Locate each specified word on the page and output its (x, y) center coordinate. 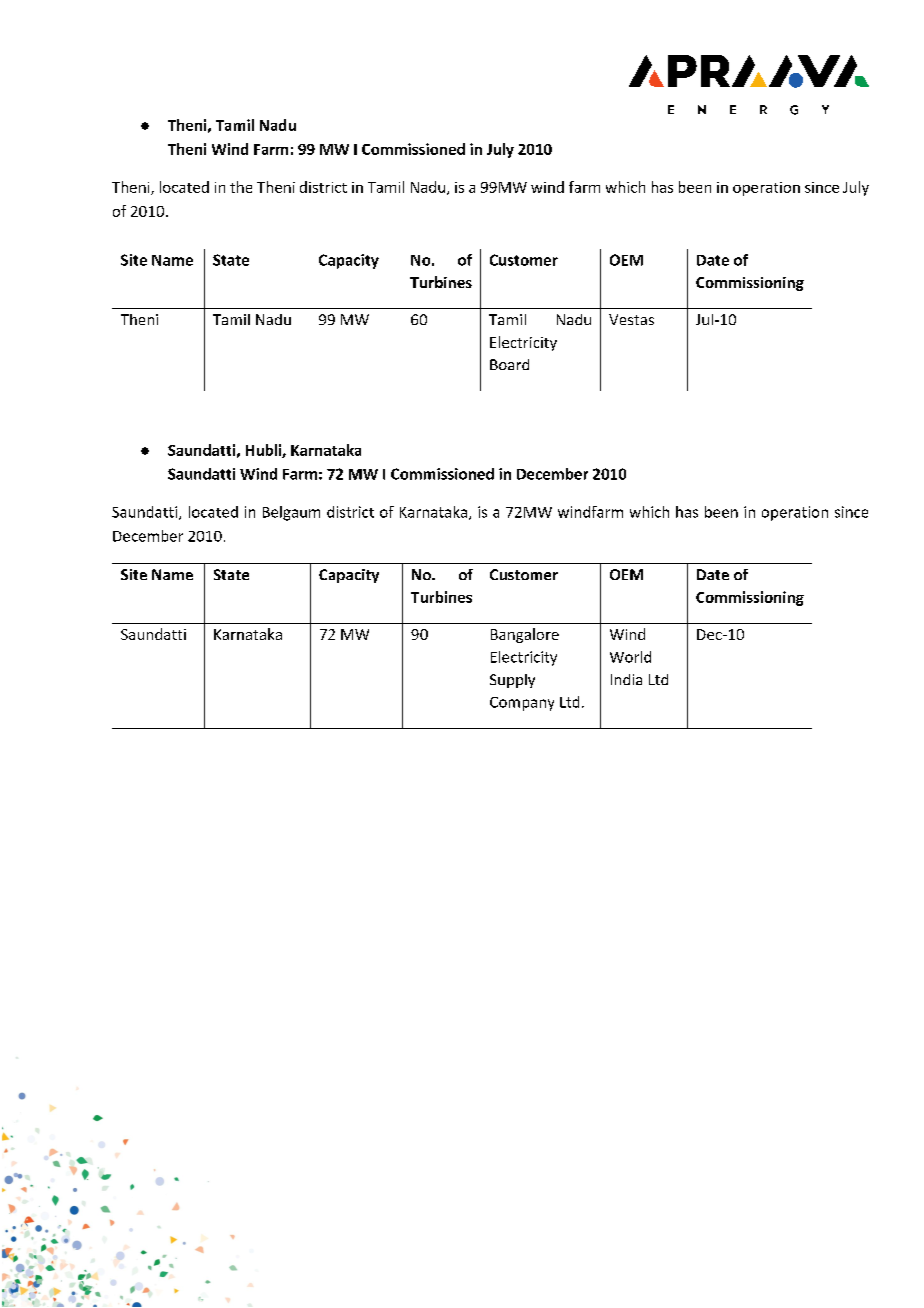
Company (522, 704)
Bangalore (525, 635)
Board (509, 364)
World (630, 657)
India (626, 679)
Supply (512, 681)
